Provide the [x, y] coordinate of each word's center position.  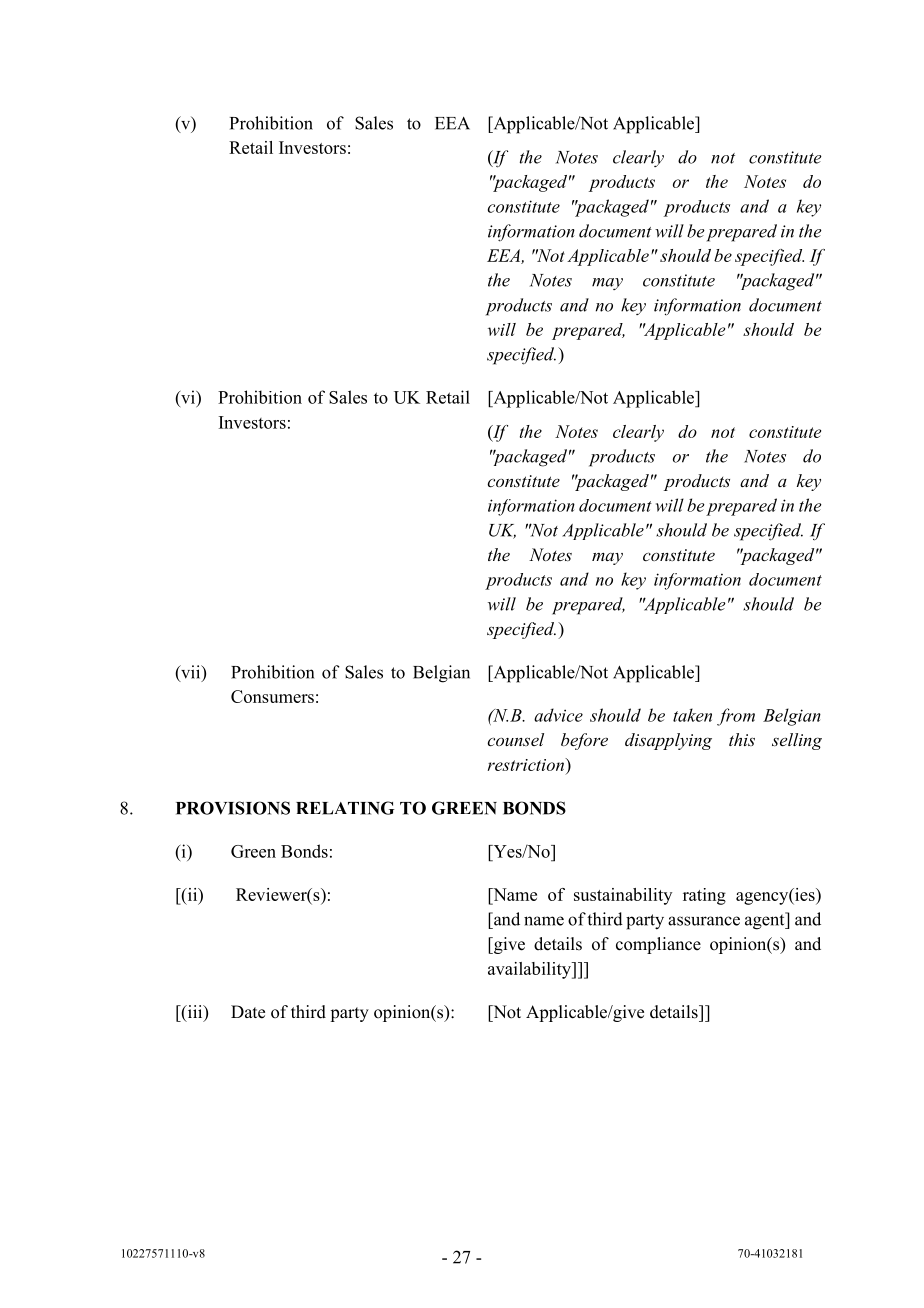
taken [692, 715]
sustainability [623, 896]
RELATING [345, 808]
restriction [527, 764]
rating [704, 896]
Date [248, 1012]
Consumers [272, 696]
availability [530, 970]
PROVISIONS [233, 808]
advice [558, 715]
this [742, 739]
